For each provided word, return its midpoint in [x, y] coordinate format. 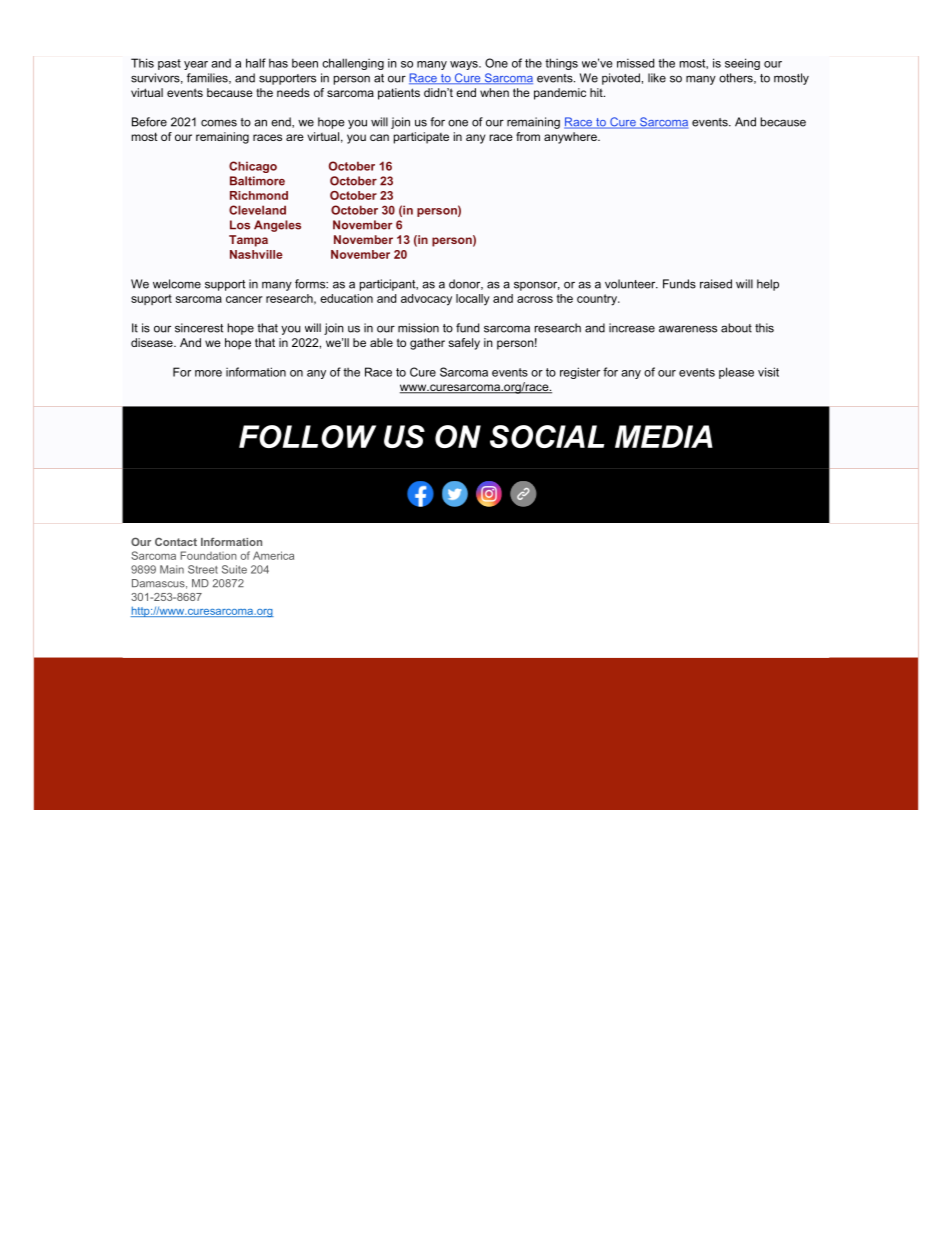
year [196, 65]
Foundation [208, 555]
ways [465, 65]
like [657, 78]
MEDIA [664, 436]
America [273, 555]
